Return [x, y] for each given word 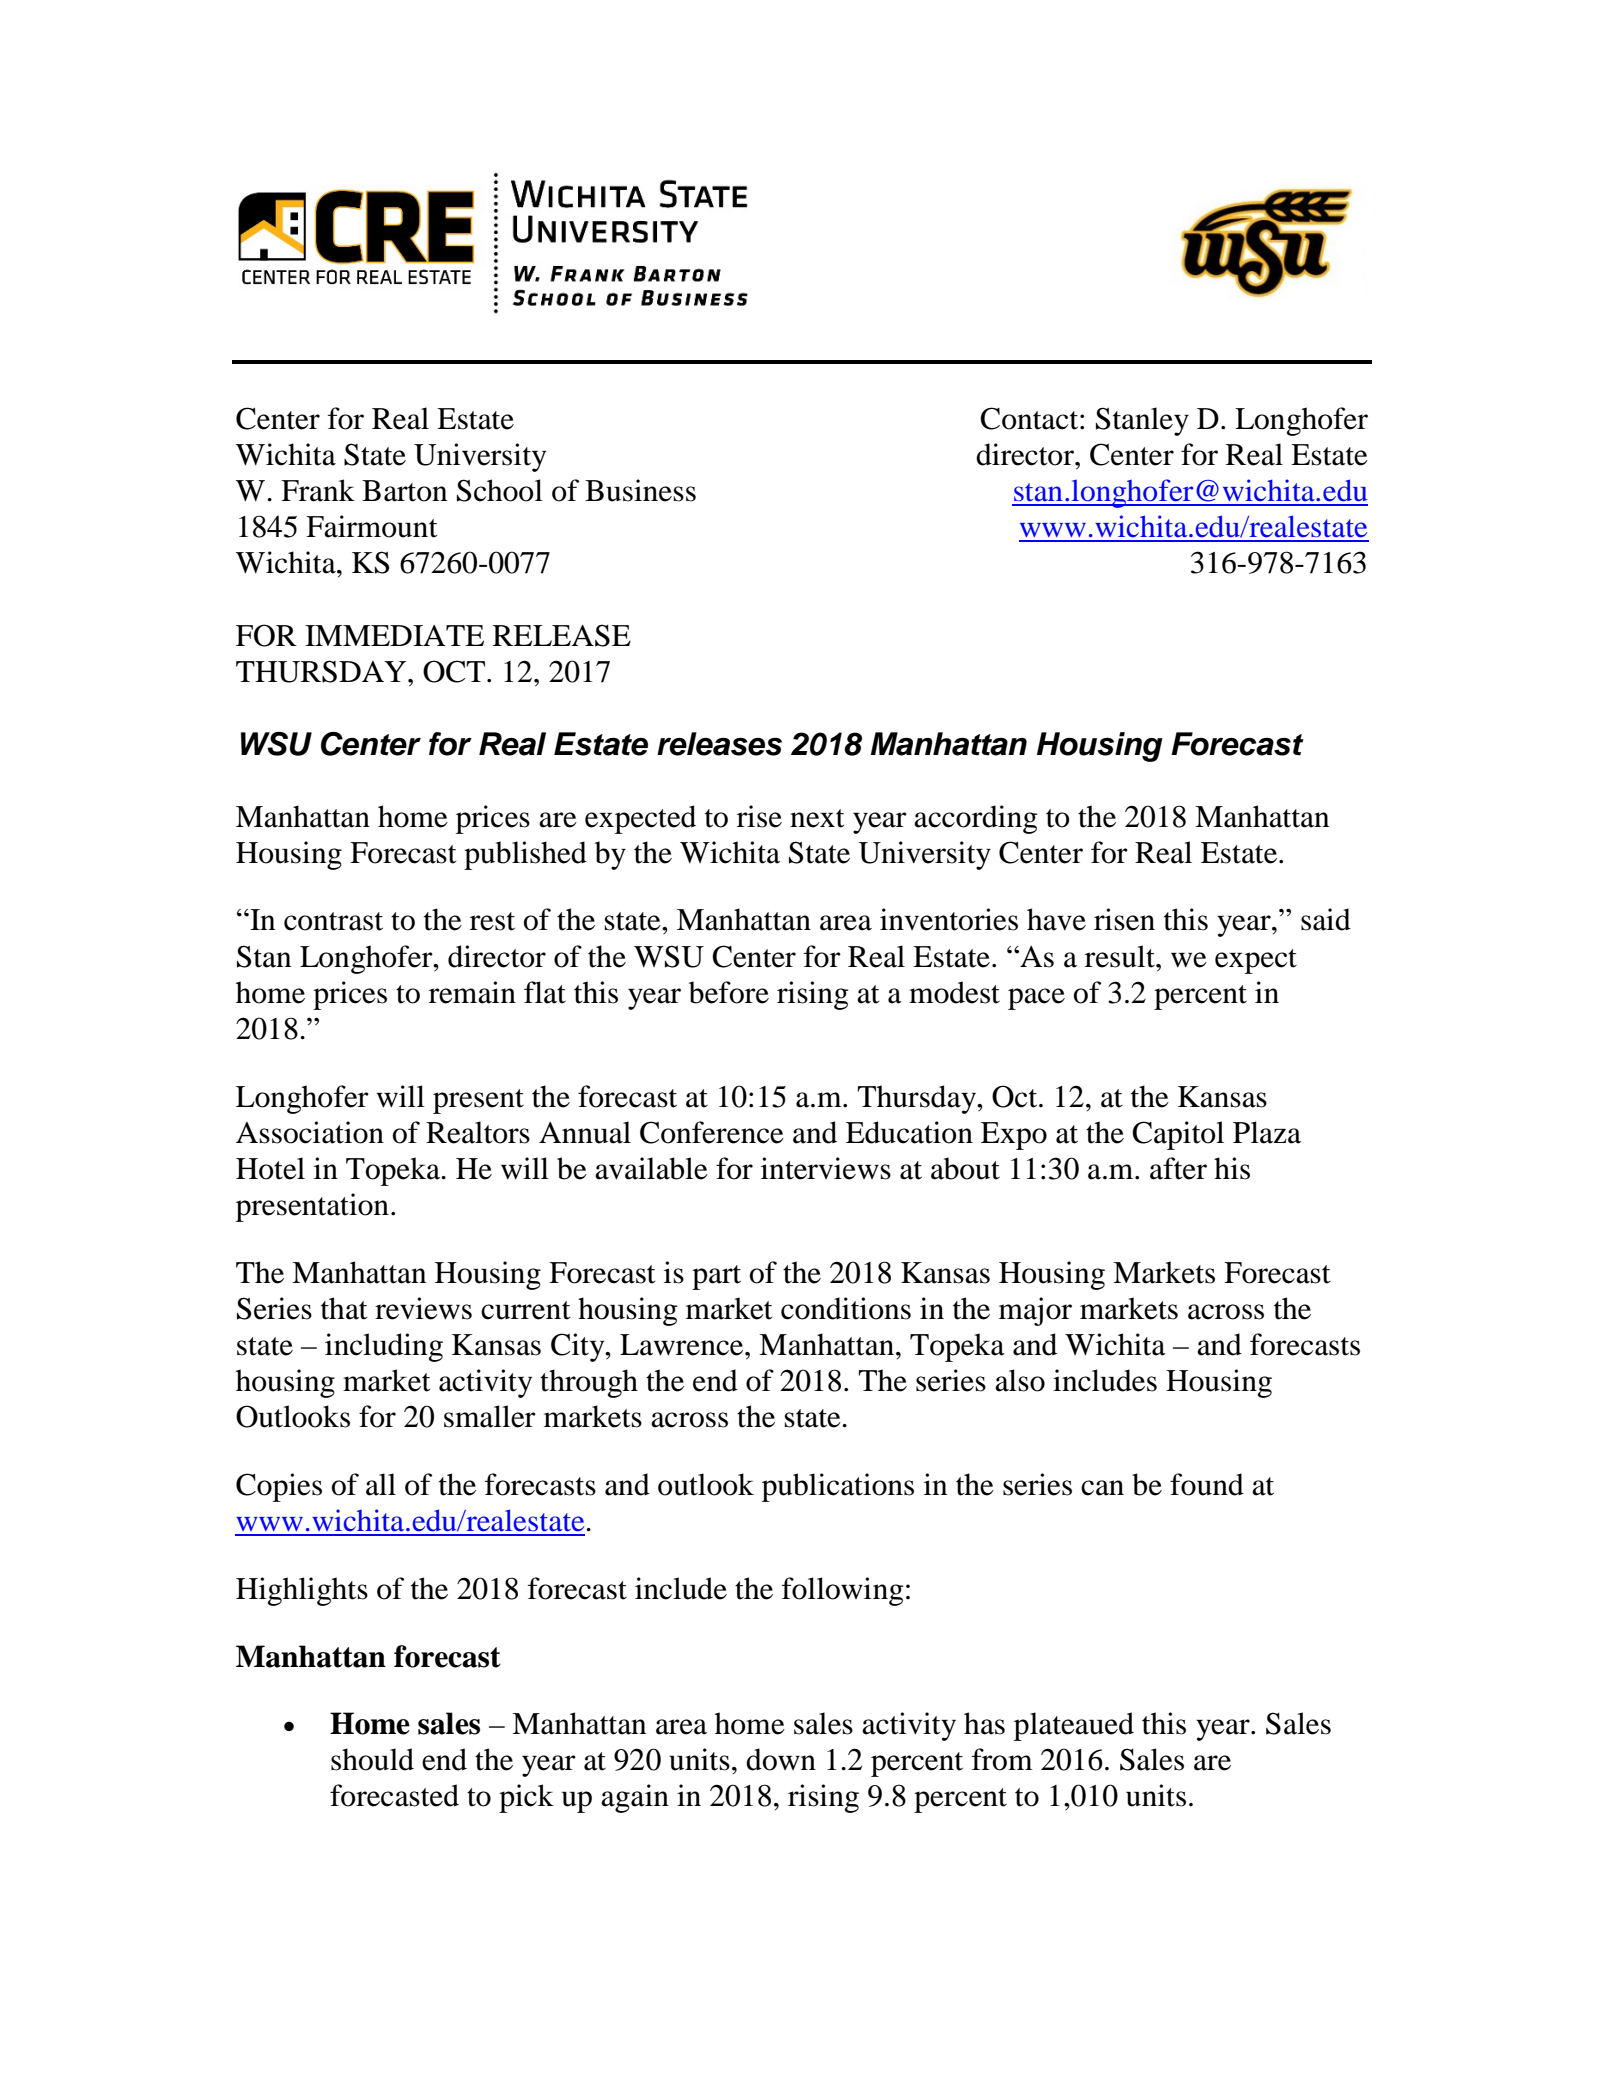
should [372, 1759]
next [817, 818]
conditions [846, 1308]
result [1121, 956]
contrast [333, 921]
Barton [404, 491]
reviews [423, 1308]
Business [640, 490]
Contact [1030, 418]
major [1035, 1311]
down [781, 1759]
